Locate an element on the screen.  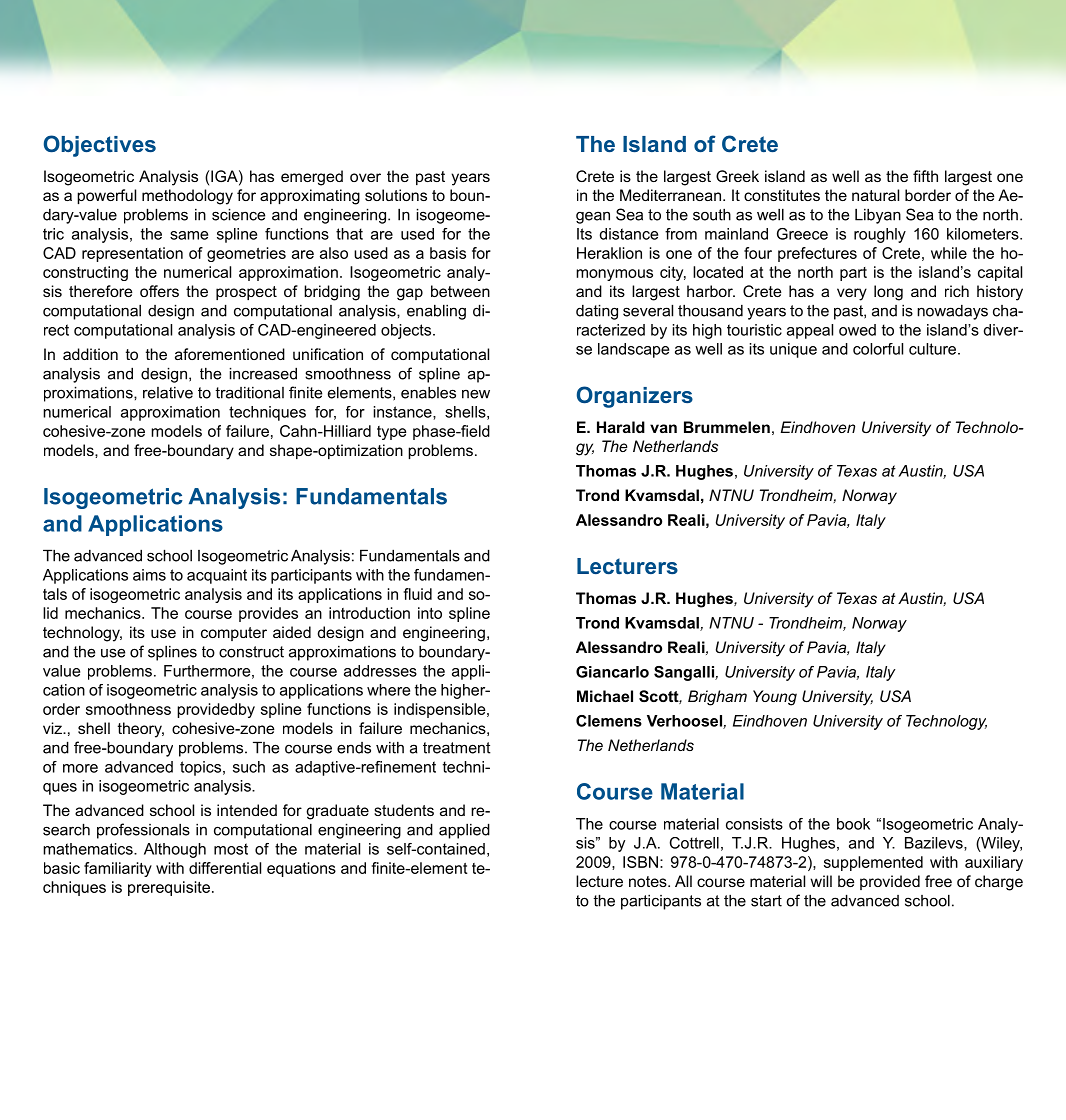
fifth is located at coordinates (925, 176).
